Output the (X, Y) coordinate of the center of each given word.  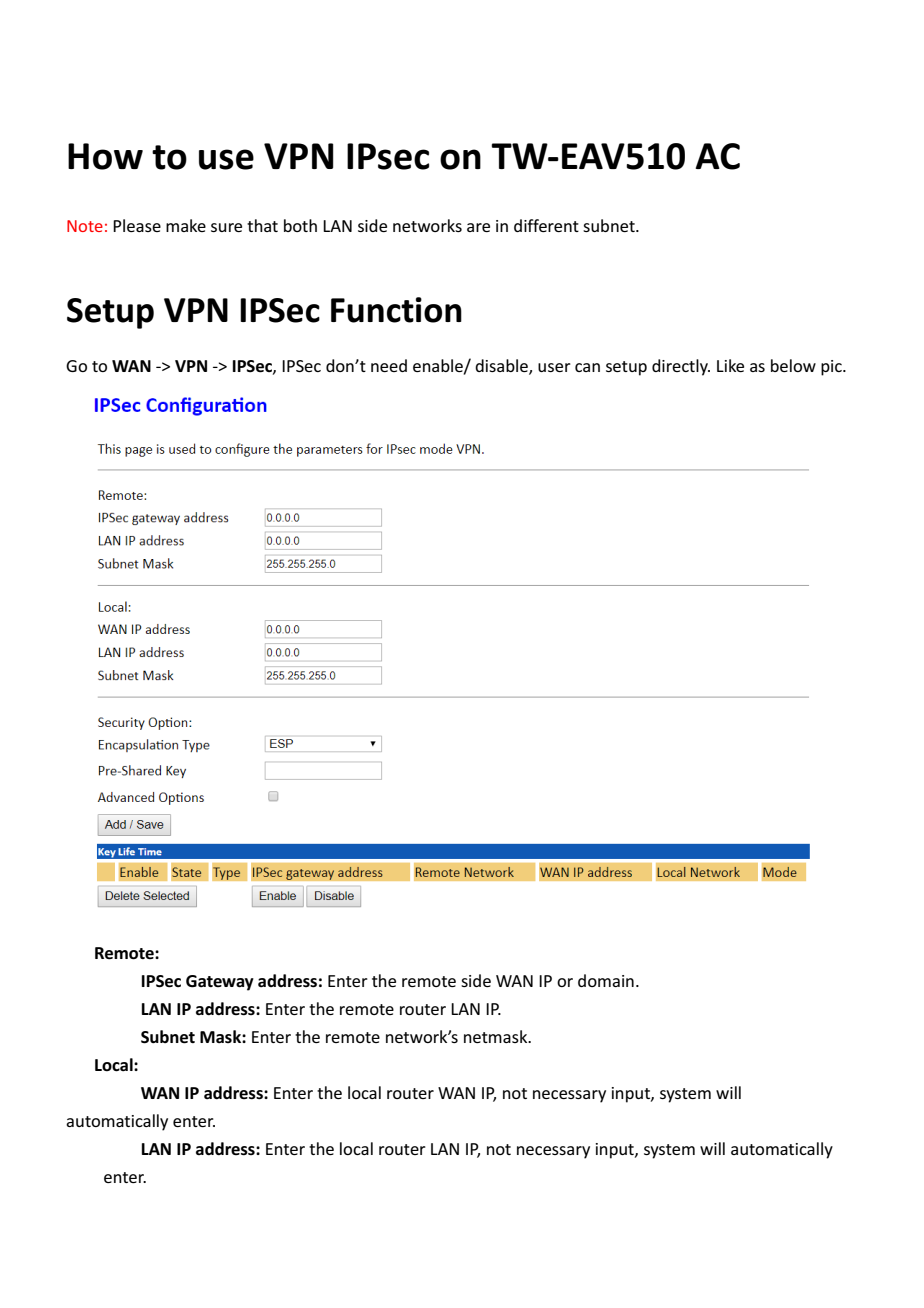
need (389, 365)
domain (606, 980)
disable (502, 366)
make (186, 225)
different (546, 225)
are (478, 227)
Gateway (220, 983)
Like (730, 365)
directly (681, 367)
